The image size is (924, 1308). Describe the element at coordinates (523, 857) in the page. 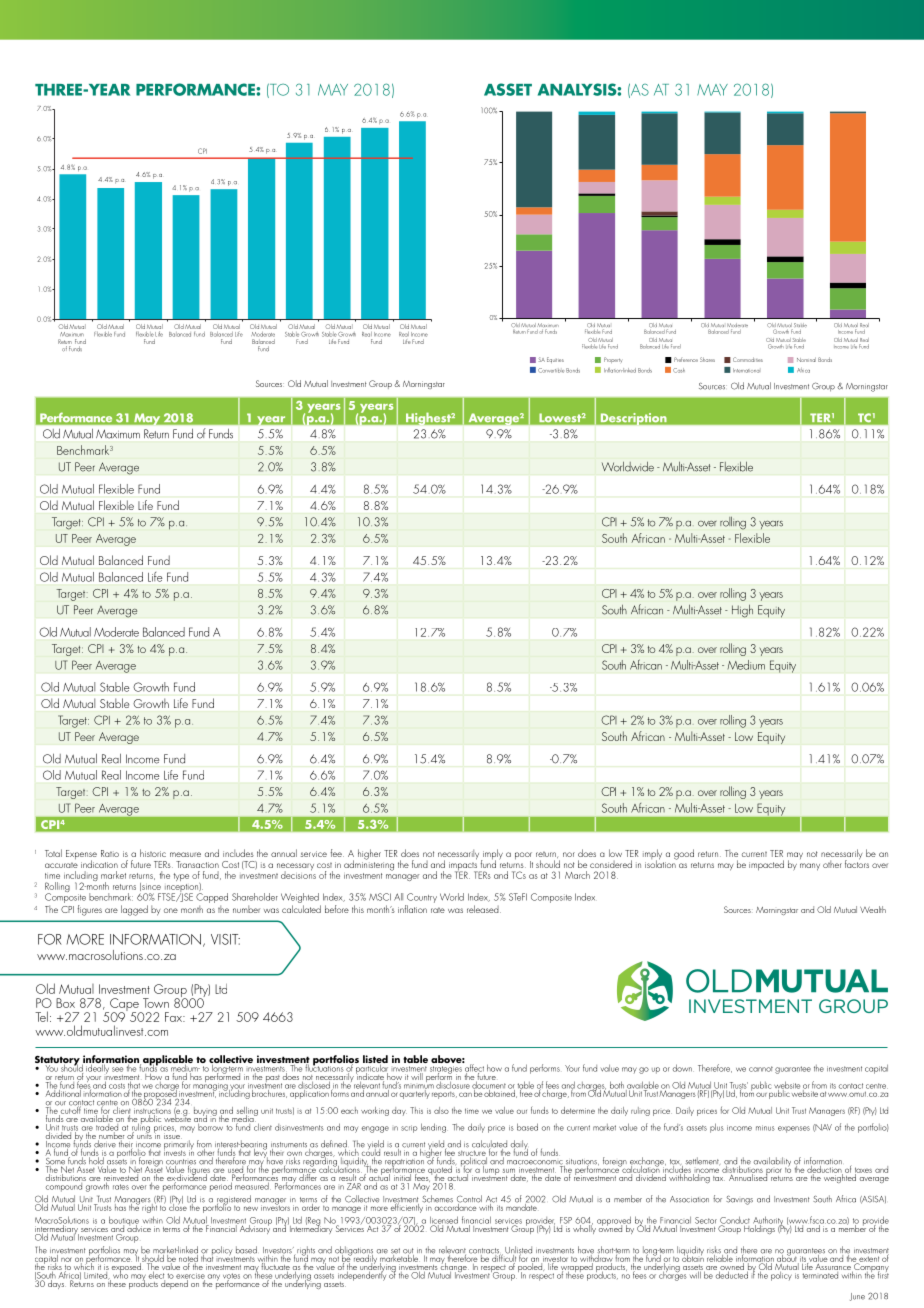

I see `poor` at that location.
